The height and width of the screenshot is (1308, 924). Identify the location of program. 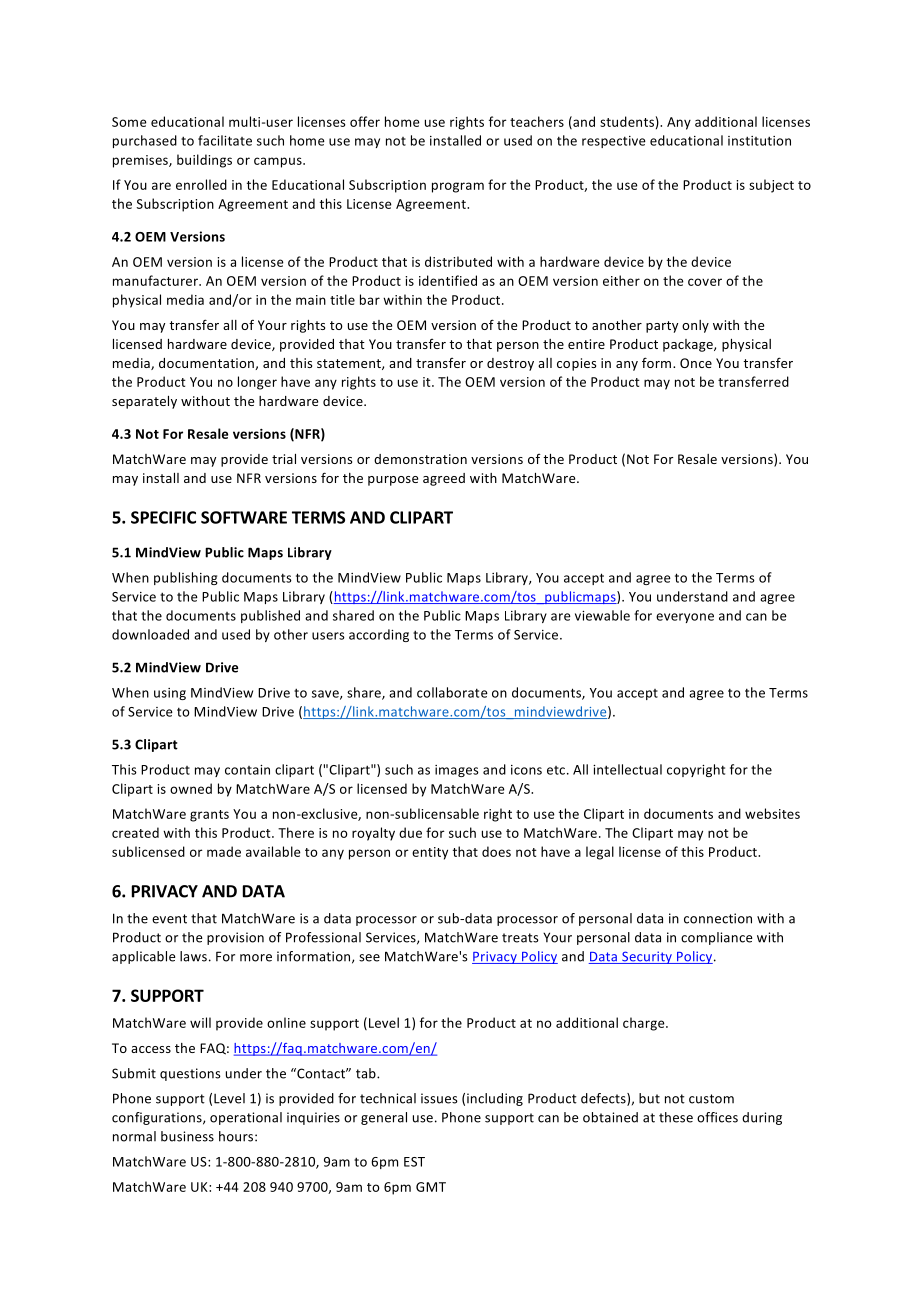
(458, 187).
